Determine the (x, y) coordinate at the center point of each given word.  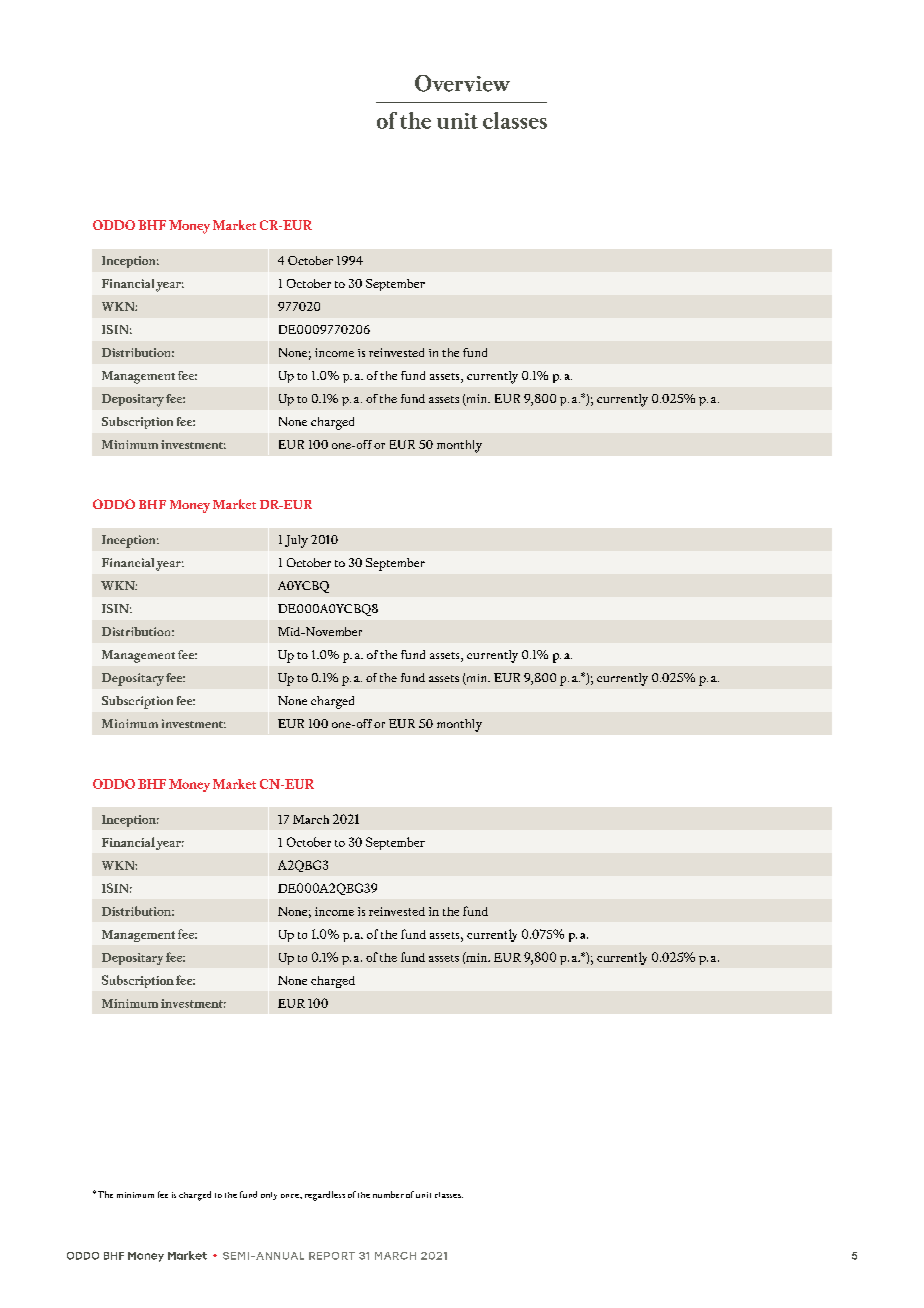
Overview (462, 83)
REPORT (332, 1256)
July (296, 541)
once (291, 1196)
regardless (325, 1196)
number (388, 1194)
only (269, 1196)
